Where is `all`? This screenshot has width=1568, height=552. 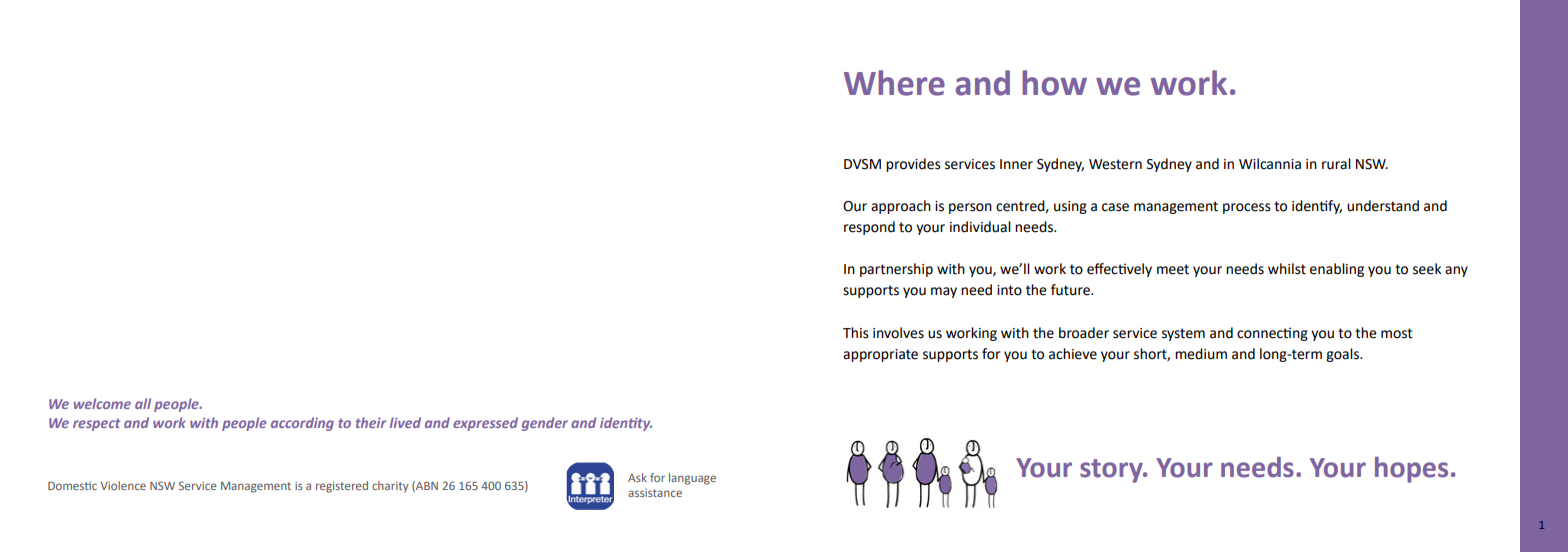
all is located at coordinates (143, 403).
